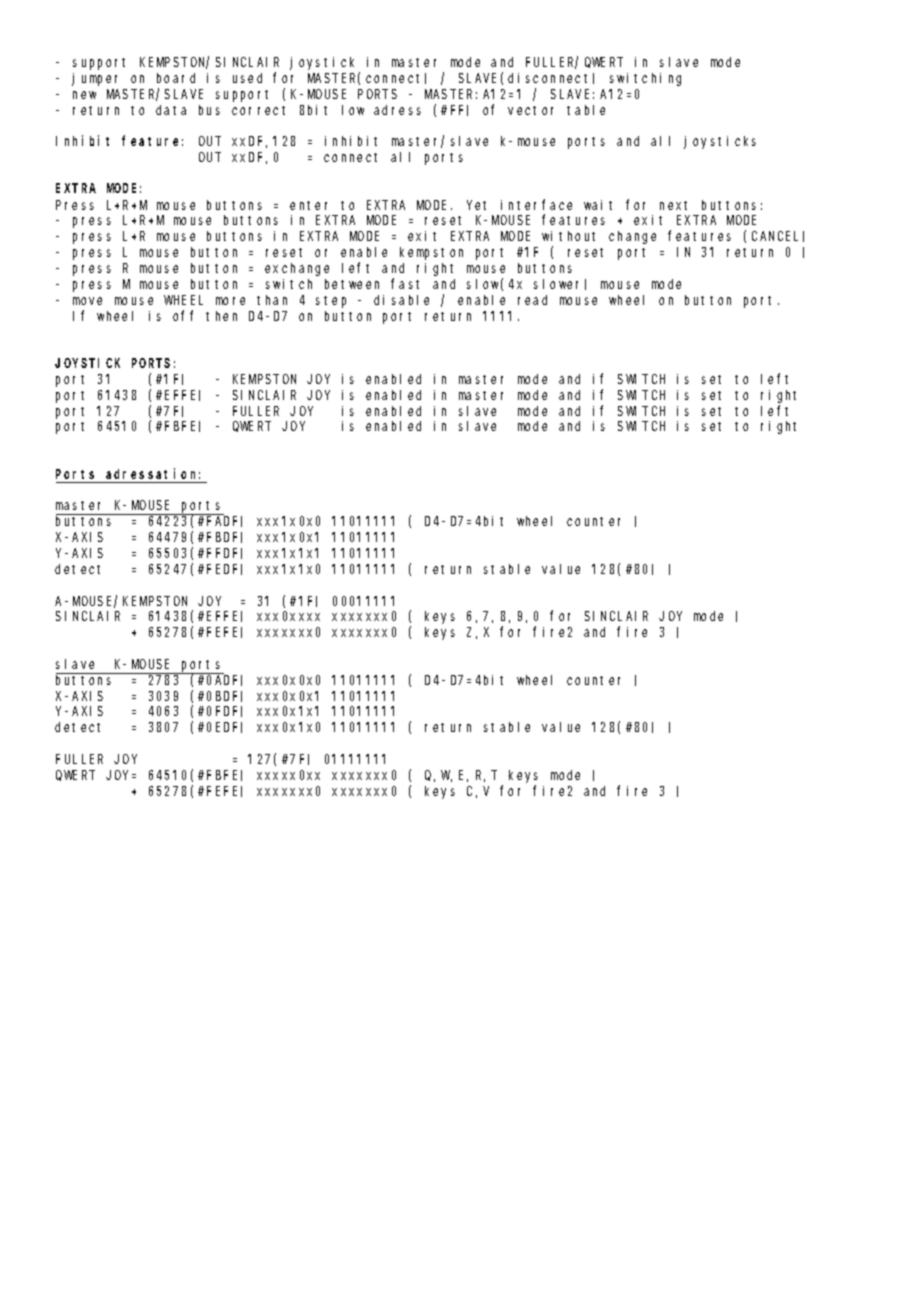  What do you see at coordinates (230, 301) in the screenshot?
I see `more` at bounding box center [230, 301].
